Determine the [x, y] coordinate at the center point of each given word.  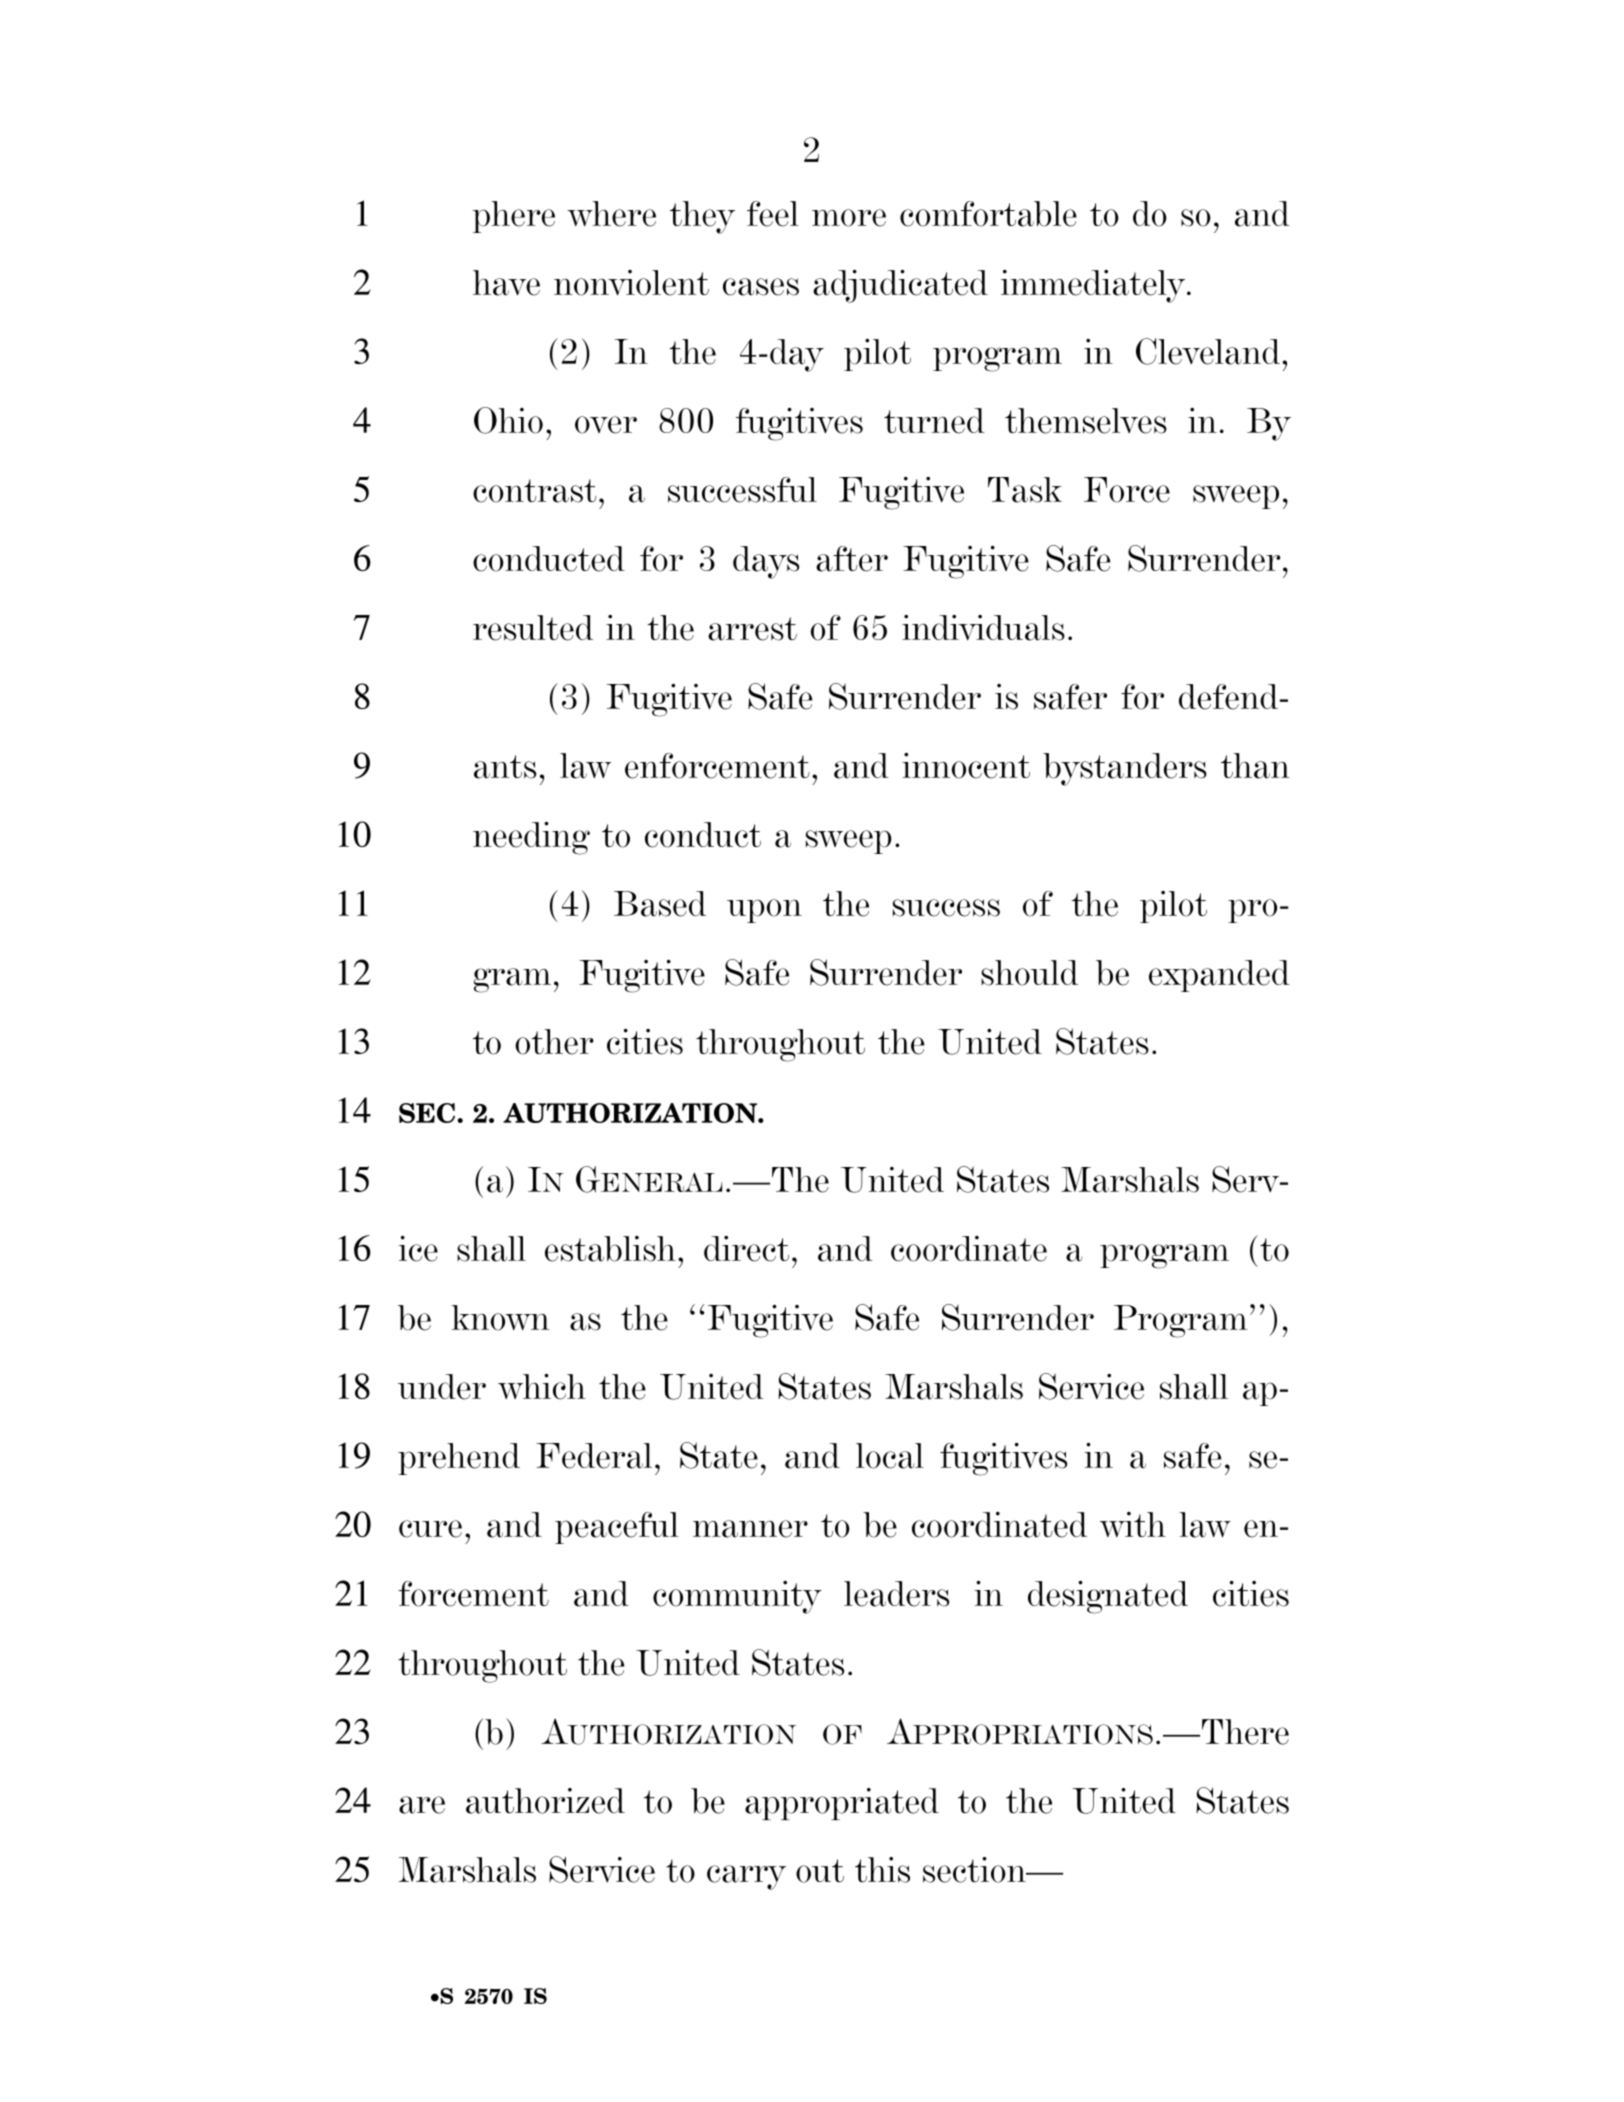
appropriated [842, 1804]
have [506, 283]
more [849, 218]
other [554, 1042]
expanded [1219, 976]
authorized [545, 1801]
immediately [1094, 286]
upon [764, 911]
